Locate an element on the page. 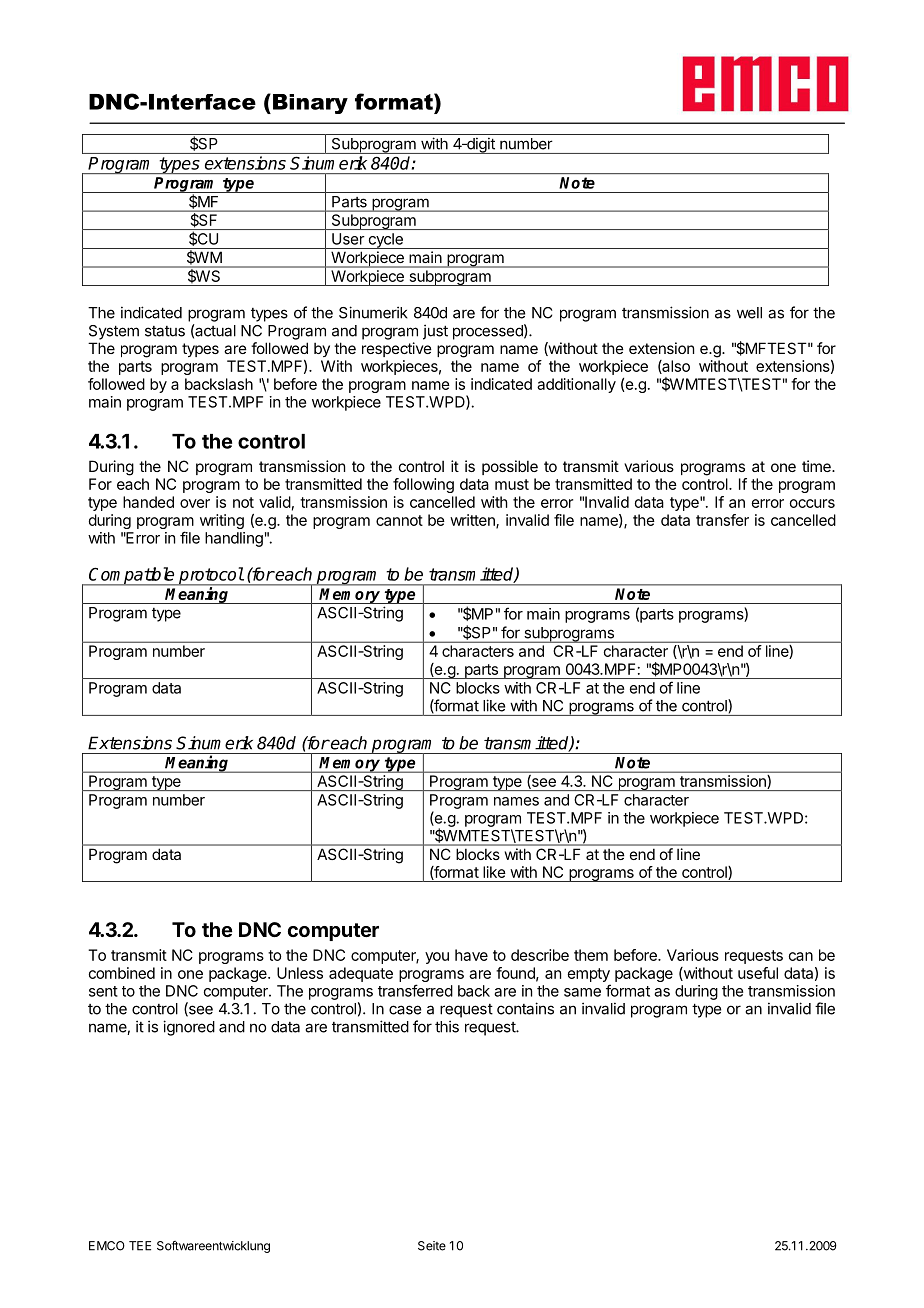  over is located at coordinates (195, 503).
